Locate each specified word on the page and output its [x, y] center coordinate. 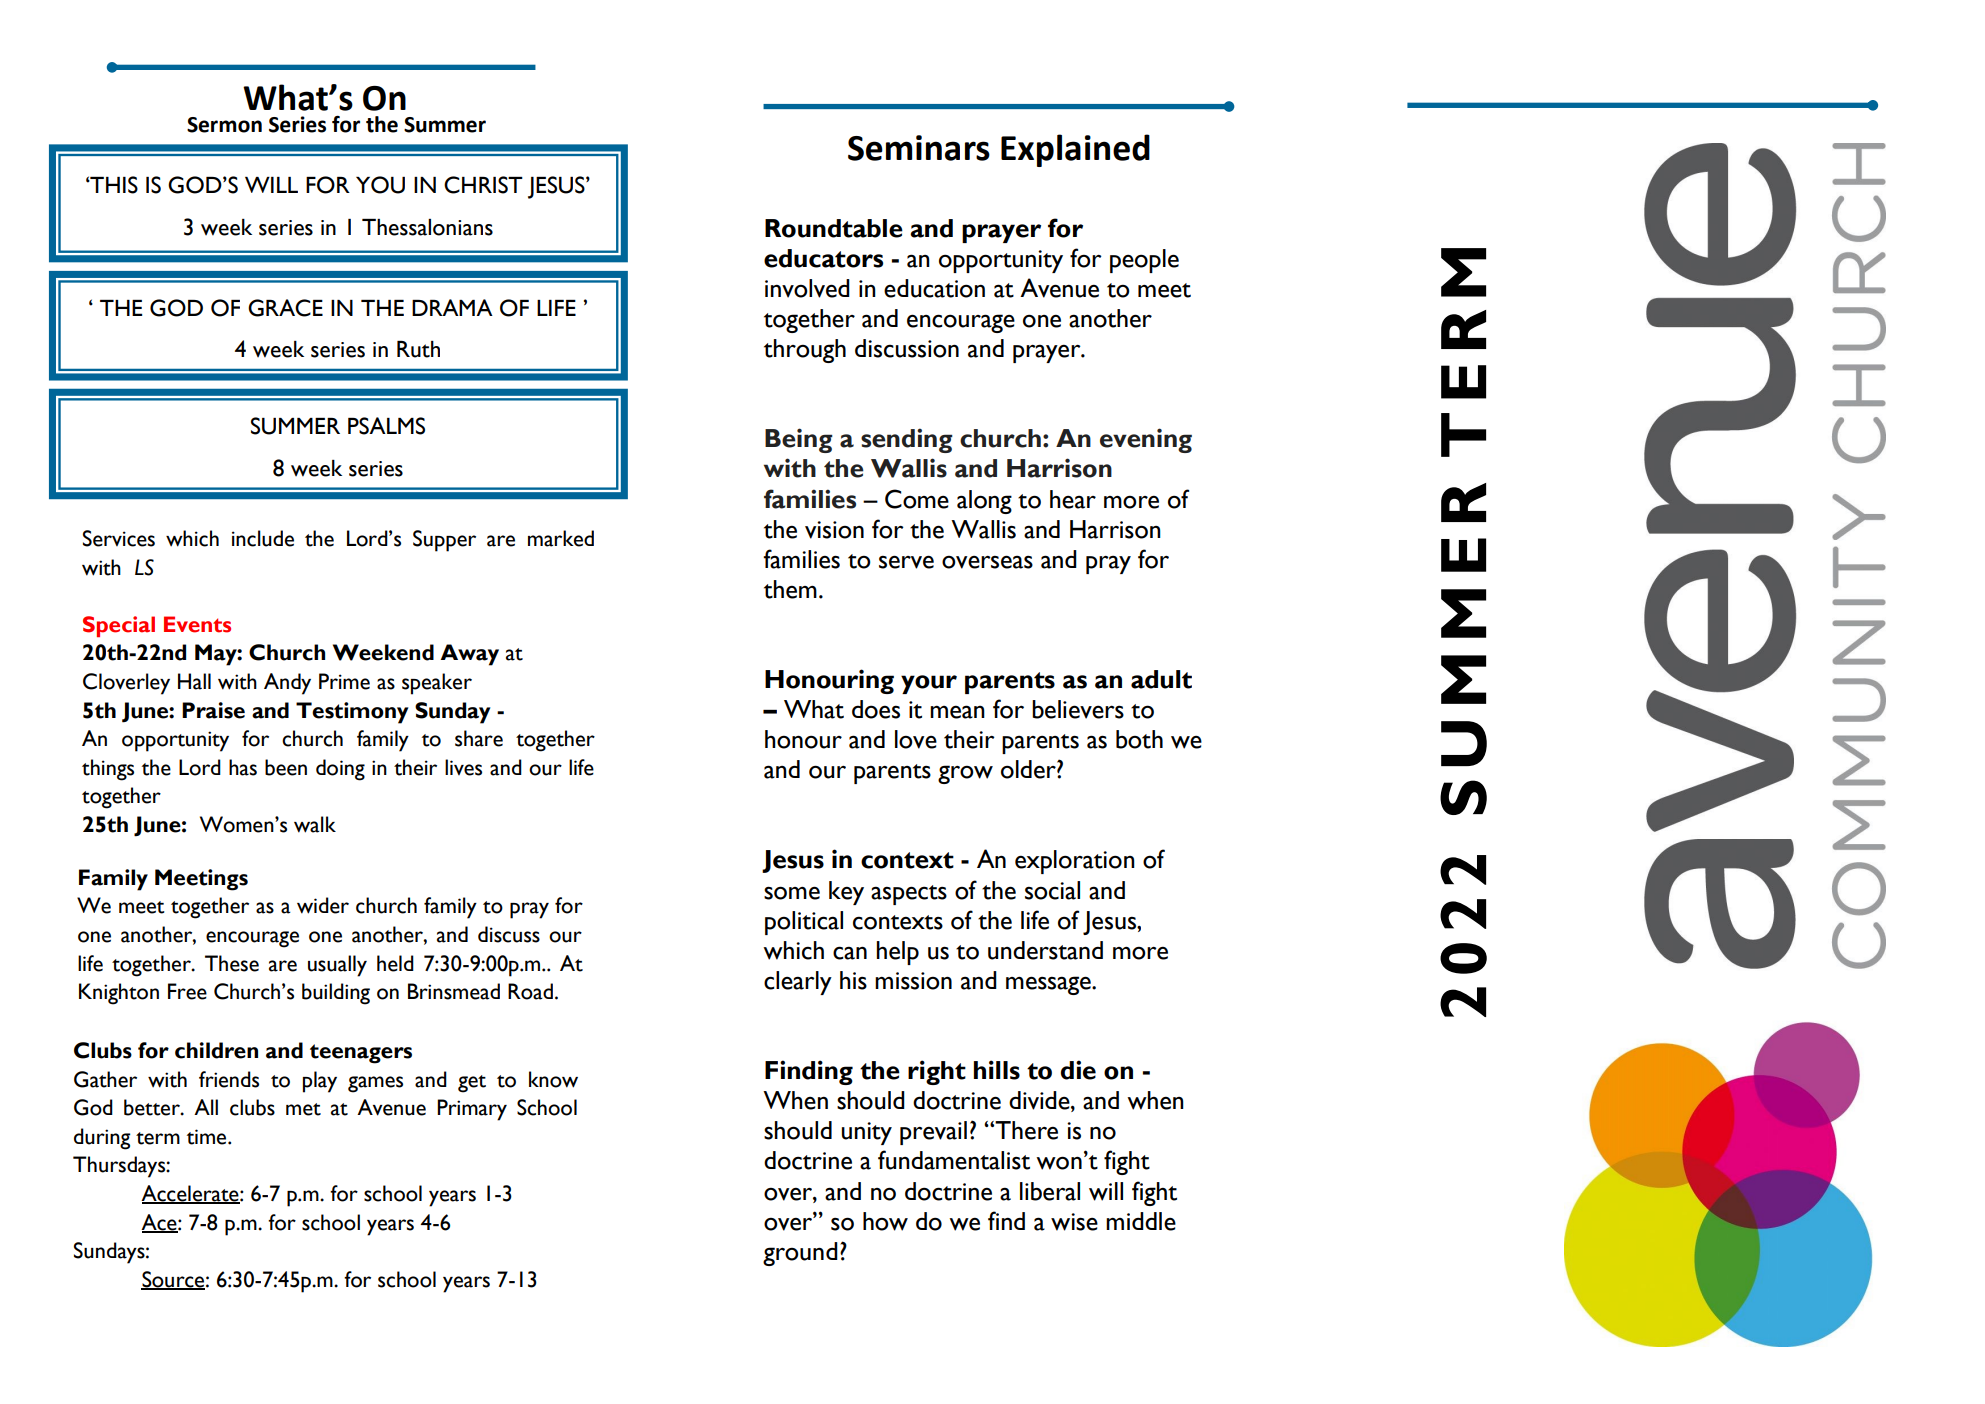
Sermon [224, 125]
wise [1074, 1222]
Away [469, 655]
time [208, 1137]
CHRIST [483, 185]
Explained [1075, 150]
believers [1078, 709]
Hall [194, 681]
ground [800, 1254]
